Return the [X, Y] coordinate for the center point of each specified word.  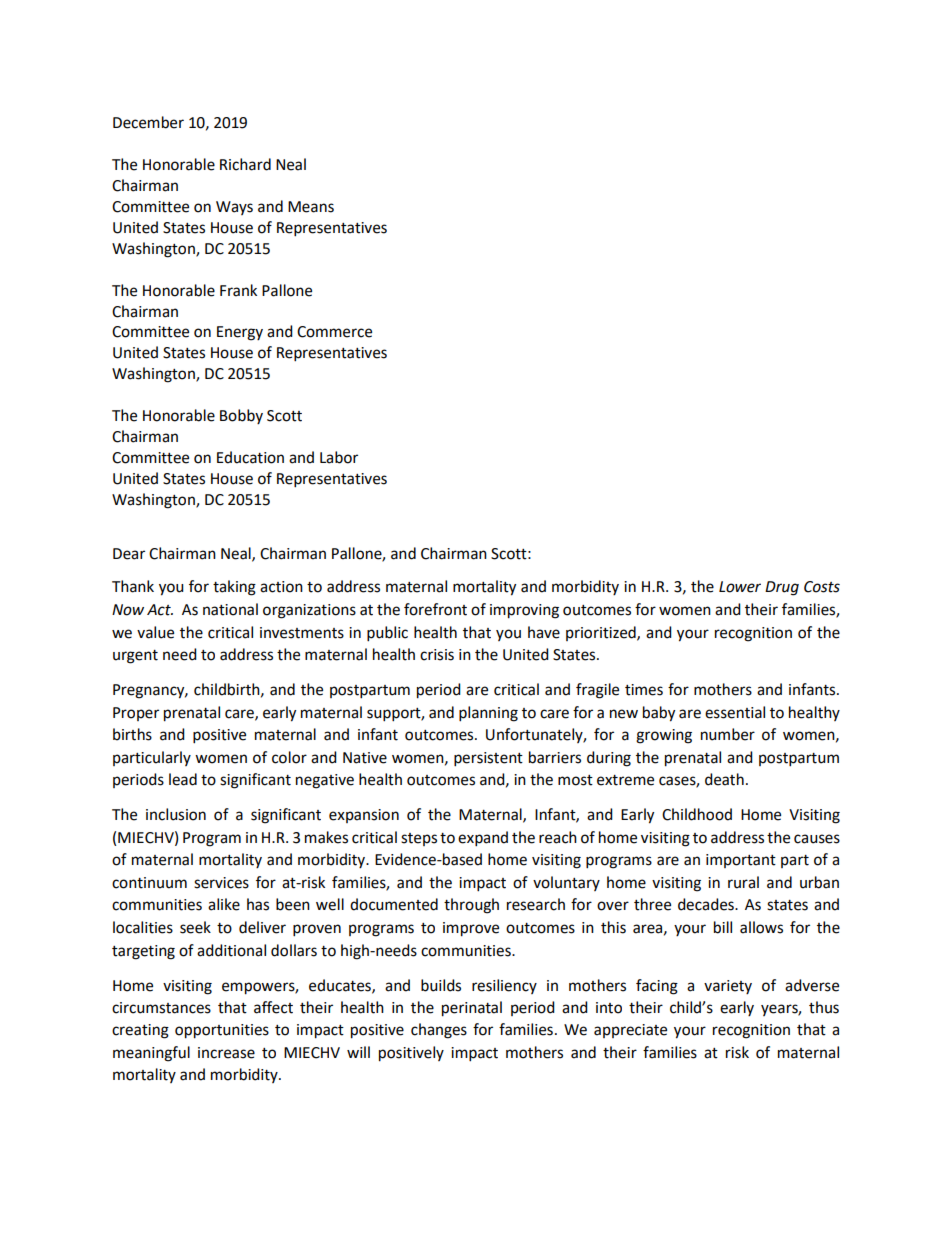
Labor [339, 457]
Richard [245, 164]
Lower [740, 587]
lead [183, 779]
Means [311, 207]
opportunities [222, 1031]
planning [488, 714]
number [728, 734]
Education [250, 457]
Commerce [334, 332]
